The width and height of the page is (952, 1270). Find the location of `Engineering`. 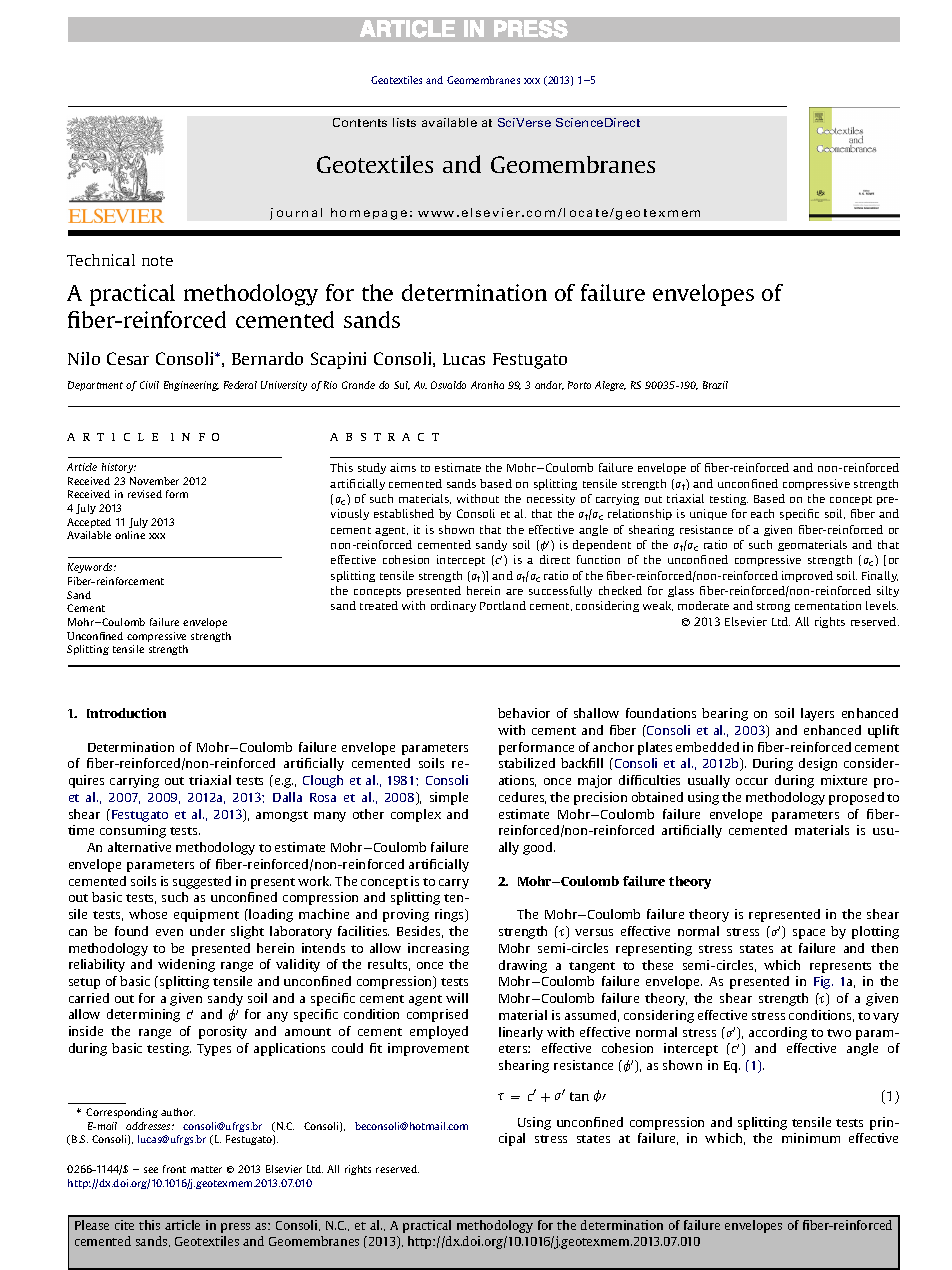

Engineering is located at coordinates (191, 386).
